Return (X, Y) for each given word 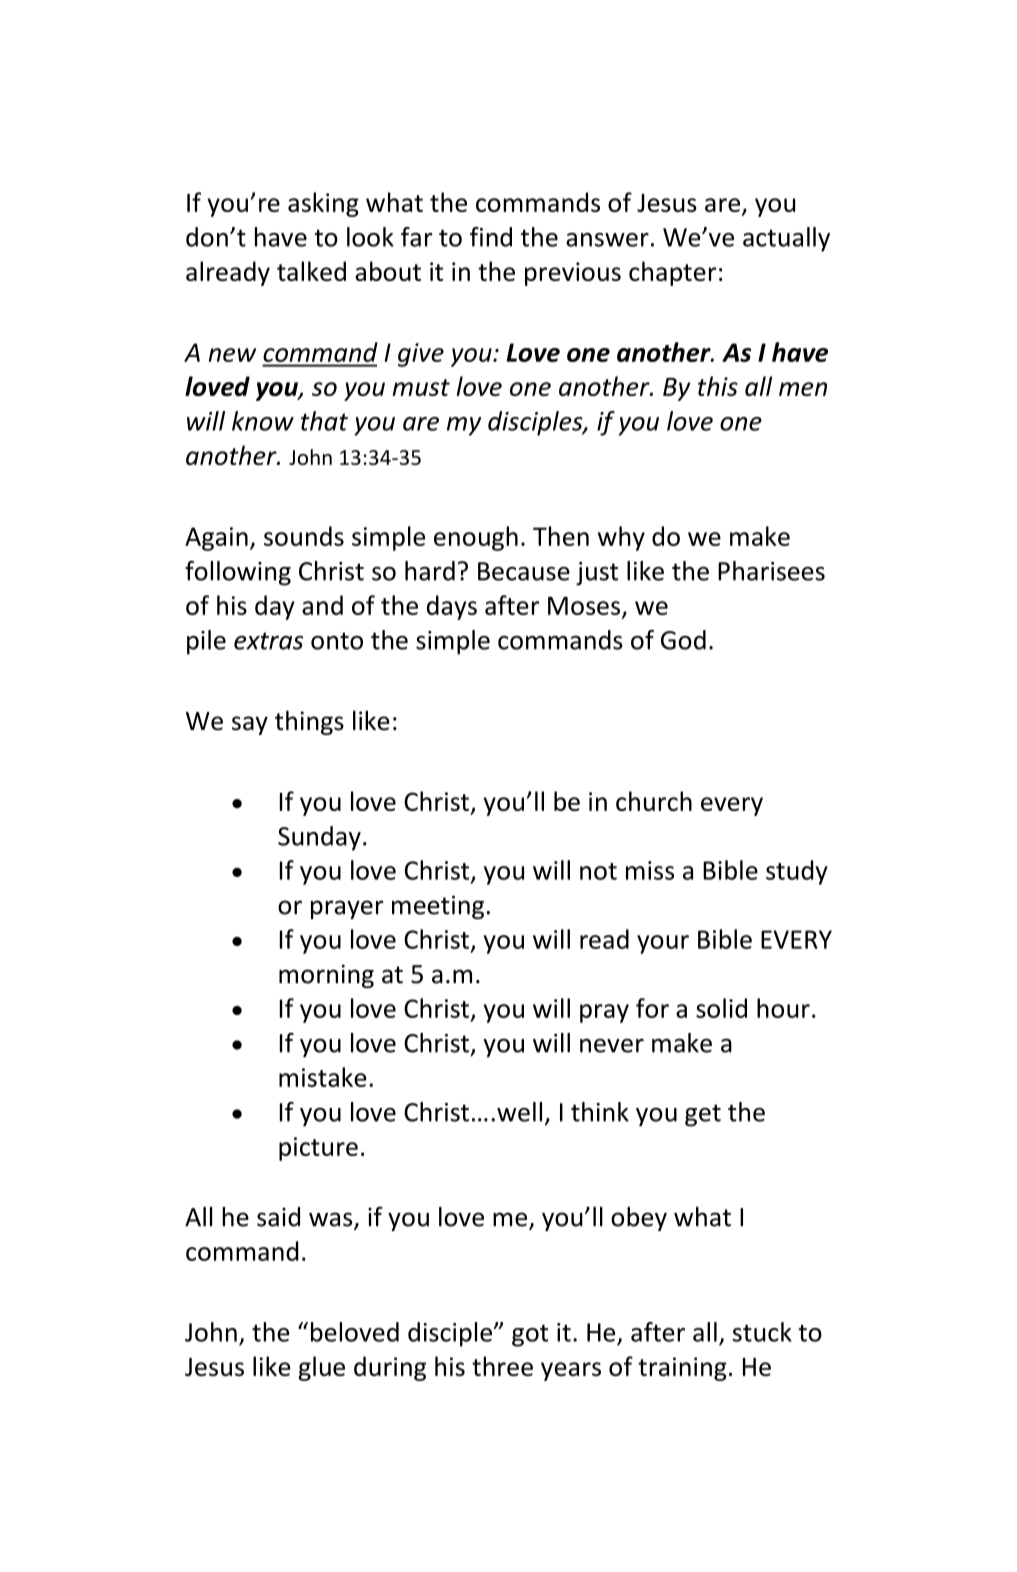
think (600, 1112)
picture (318, 1149)
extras (268, 641)
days (452, 607)
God (683, 640)
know (263, 421)
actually (786, 239)
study (797, 872)
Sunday (319, 838)
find (491, 237)
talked (311, 271)
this (718, 386)
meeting (438, 907)
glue (322, 1368)
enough (476, 538)
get (703, 1115)
